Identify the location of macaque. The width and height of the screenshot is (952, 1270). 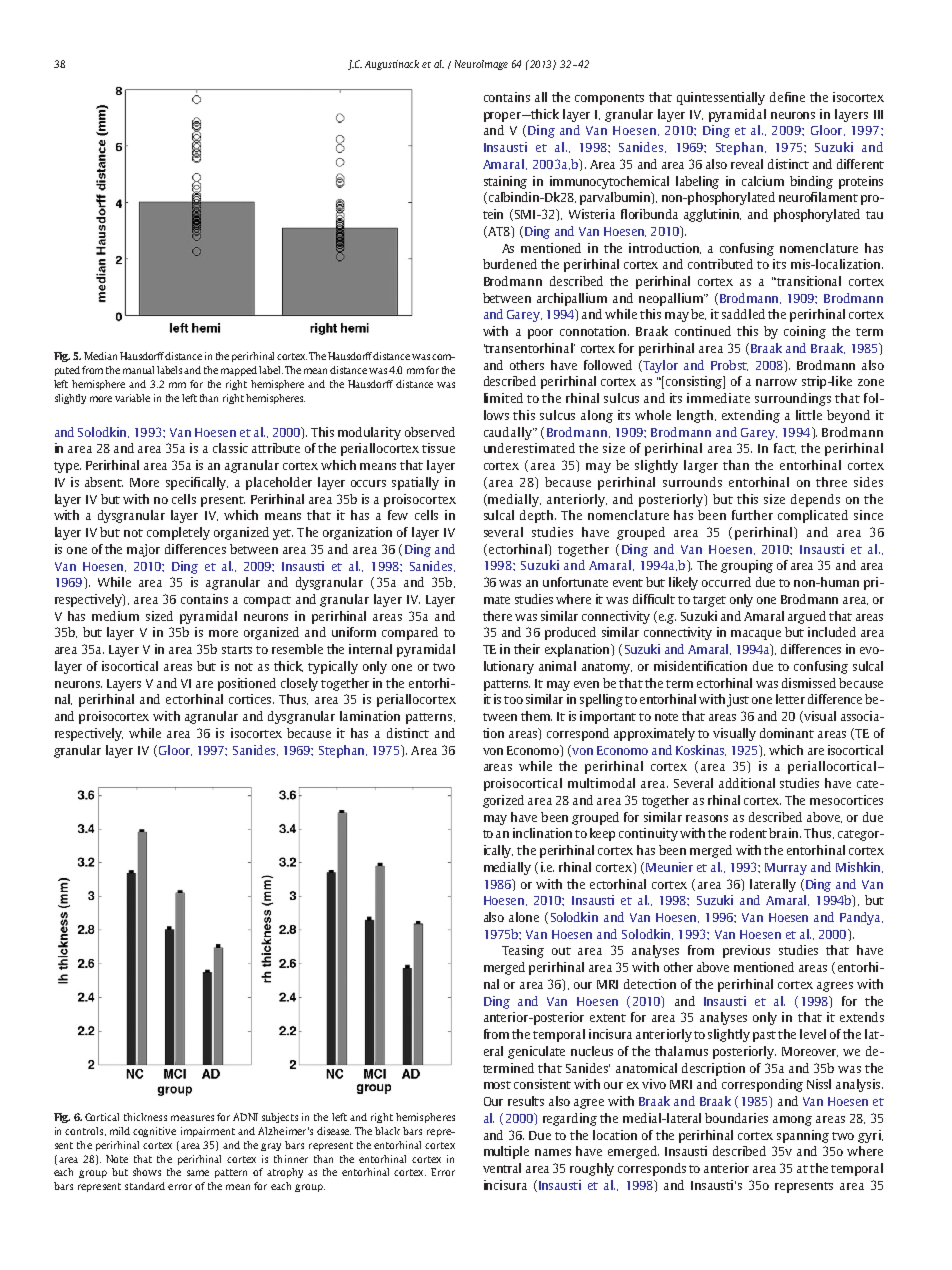
(756, 635).
